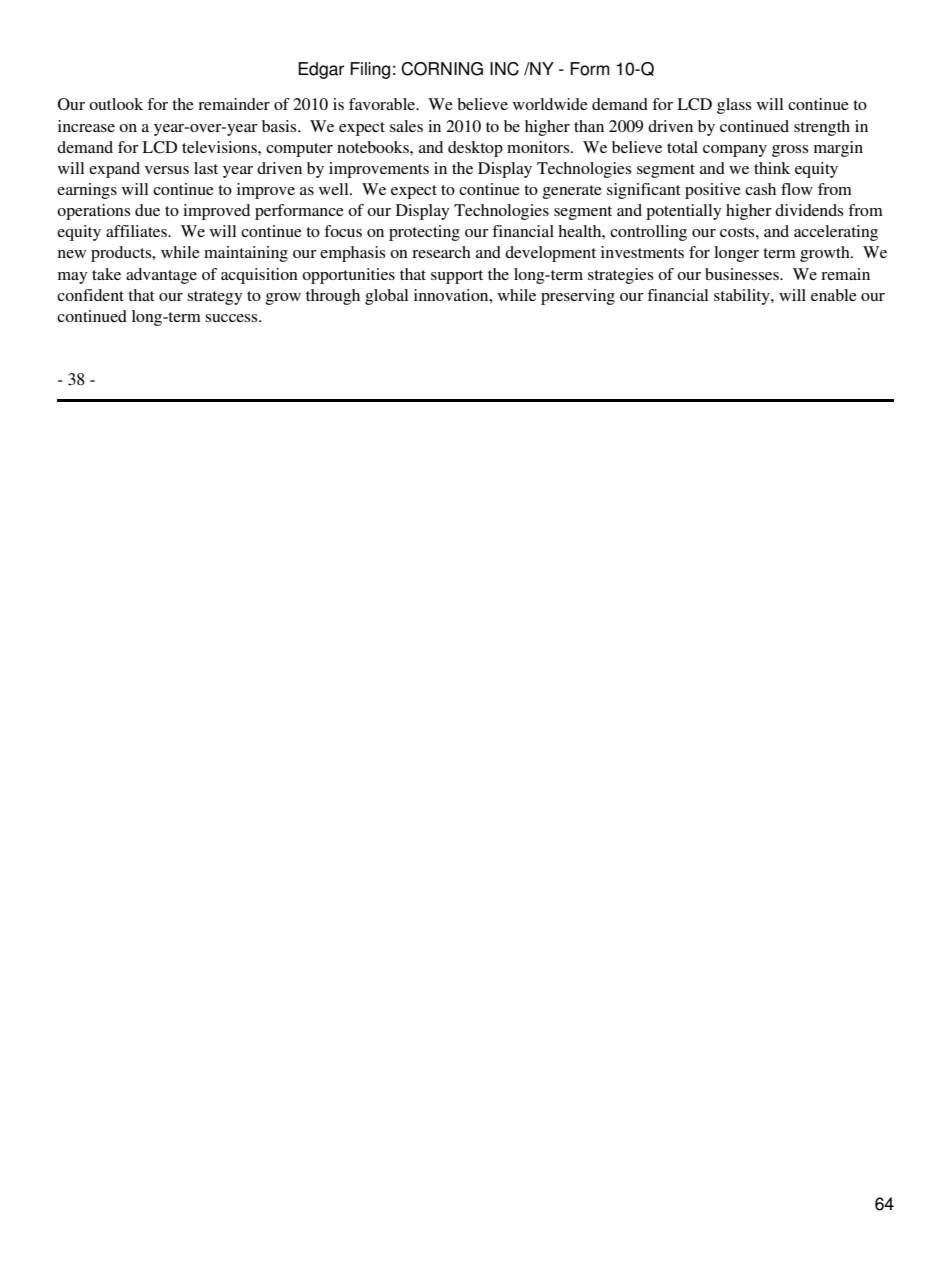  I want to click on desktop, so click(475, 149).
